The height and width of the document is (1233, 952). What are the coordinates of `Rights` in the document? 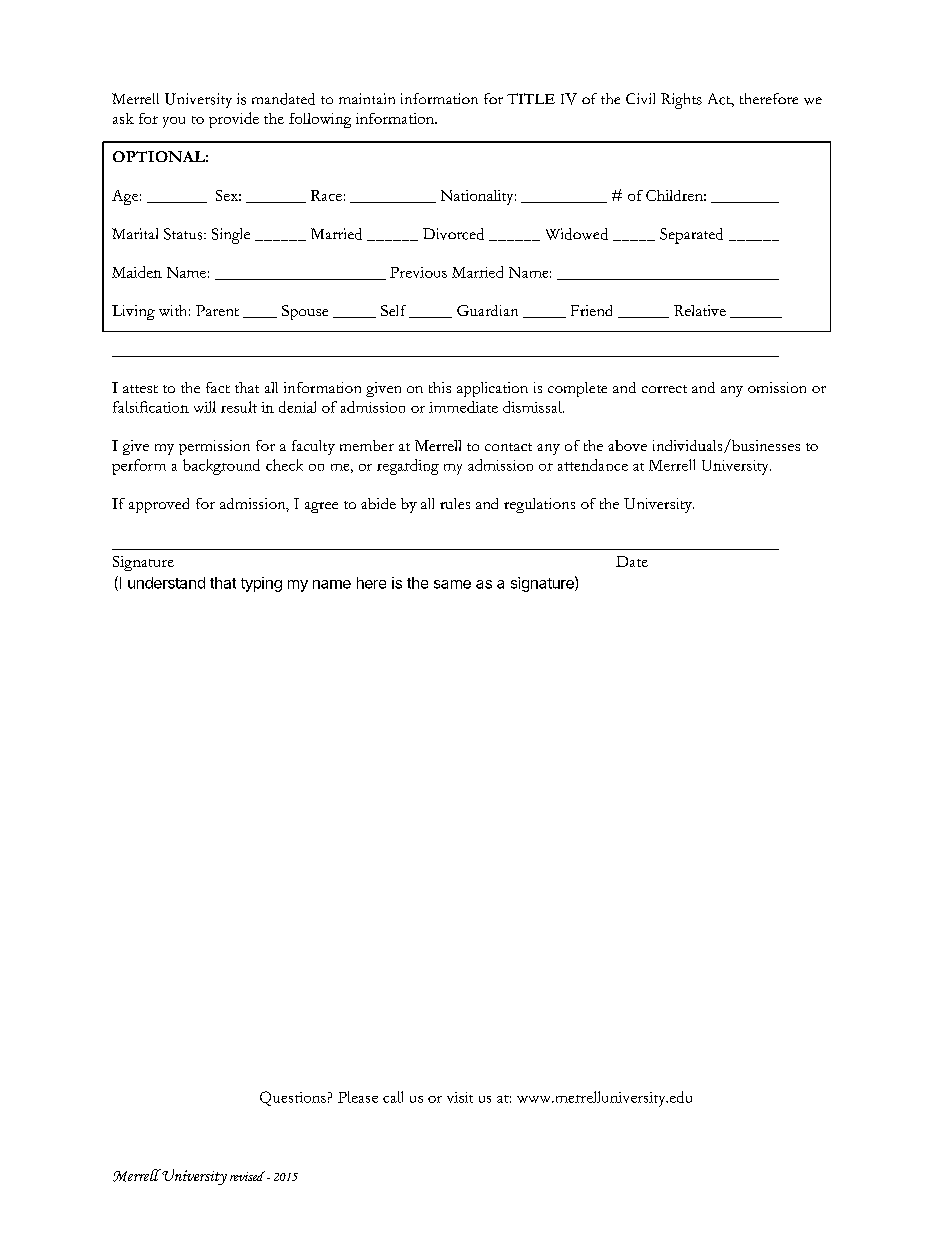 It's located at (681, 101).
